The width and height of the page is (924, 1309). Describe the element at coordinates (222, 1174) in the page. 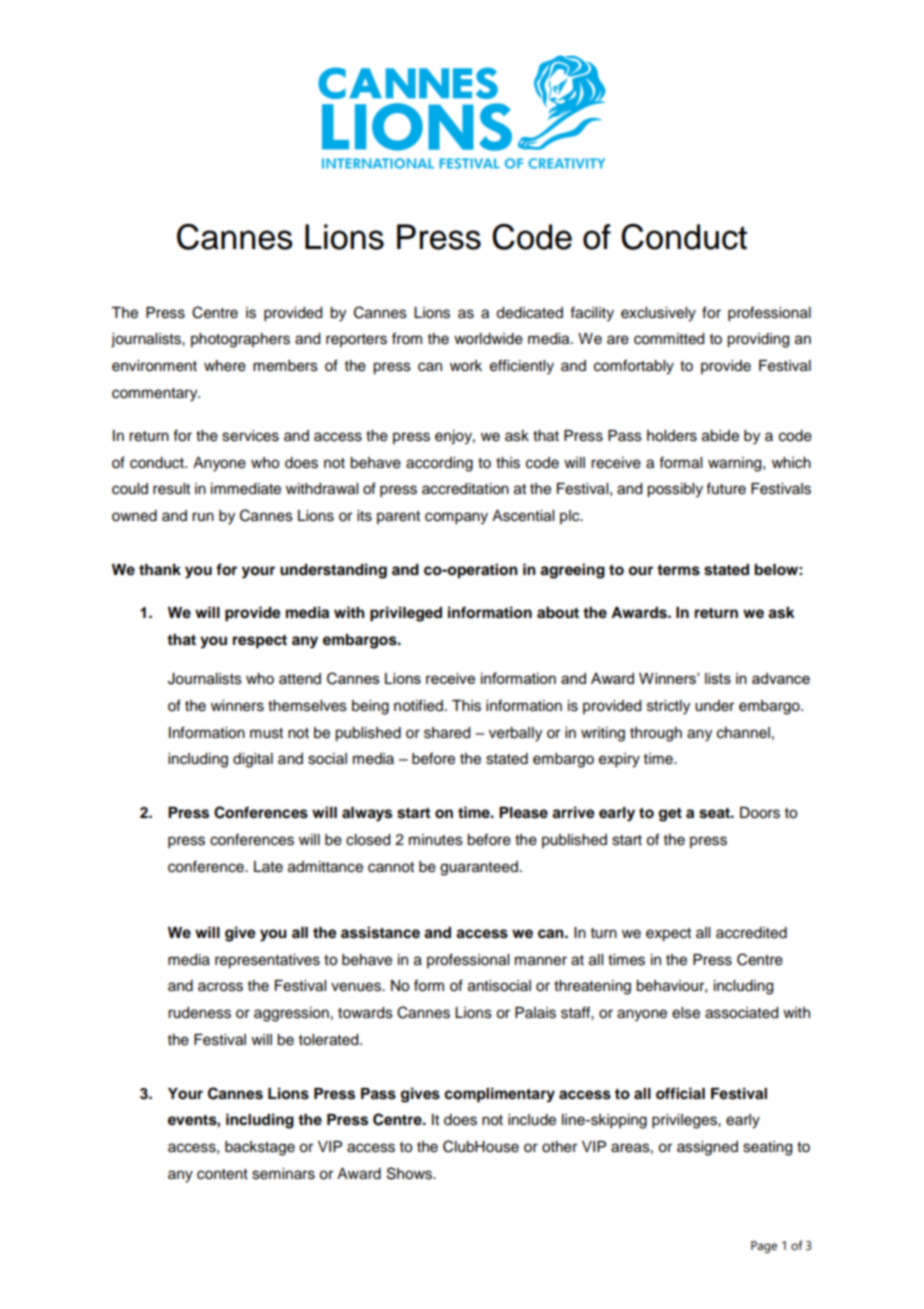

I see `content` at that location.
